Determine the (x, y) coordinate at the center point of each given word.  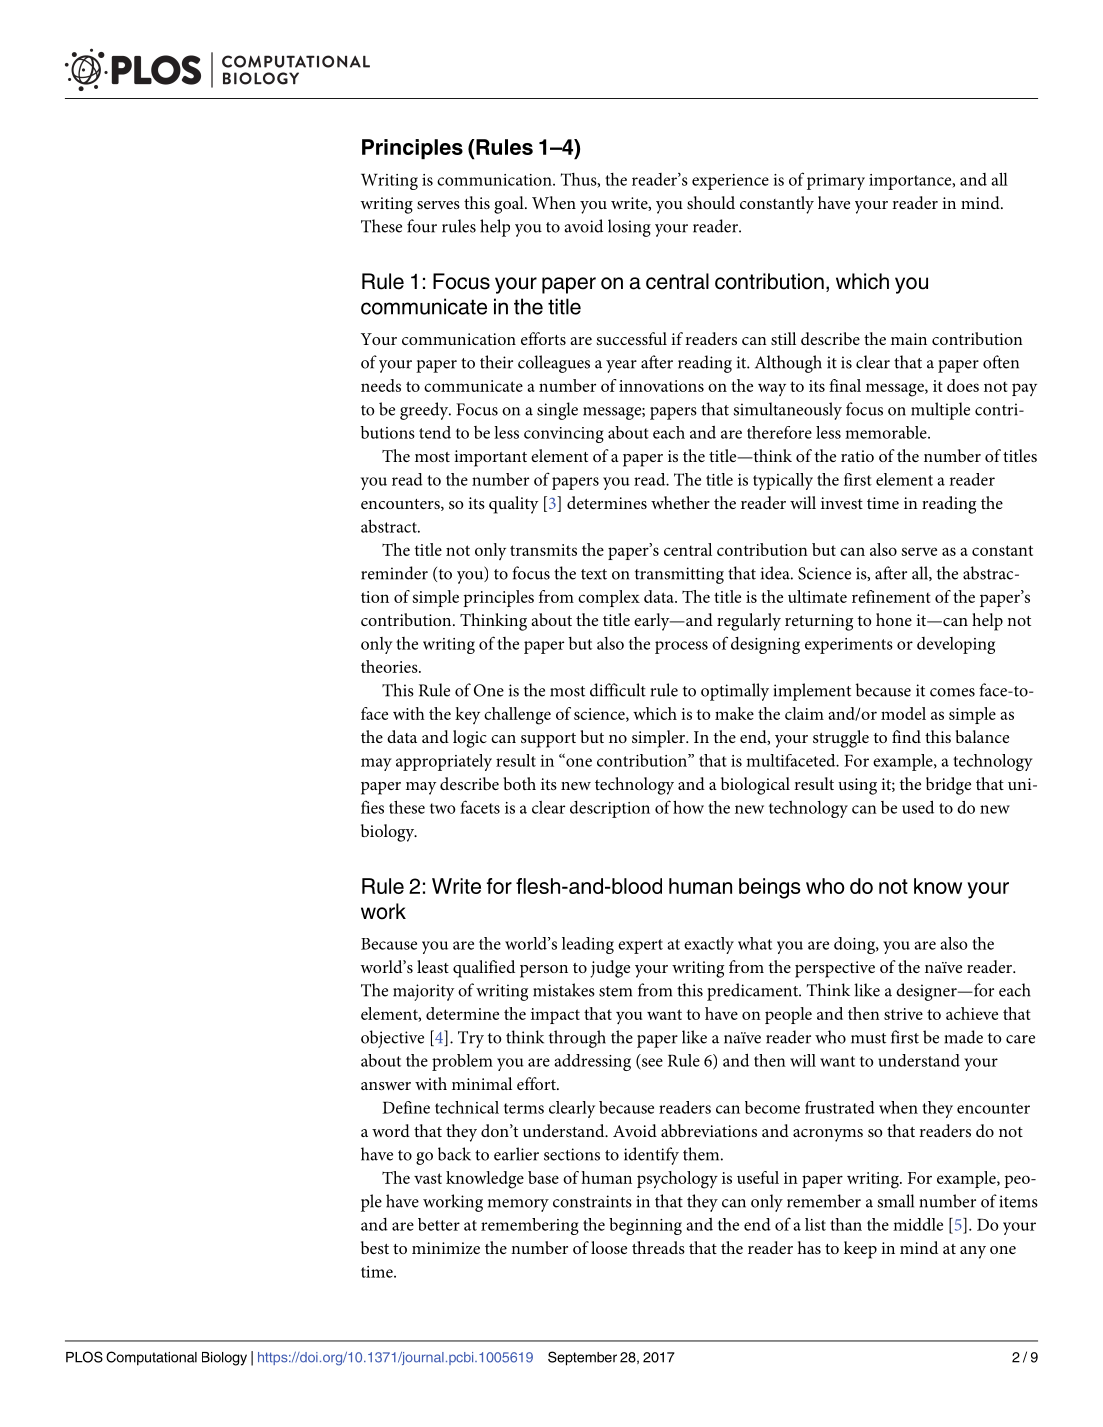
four (422, 226)
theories (390, 666)
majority (423, 992)
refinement (891, 596)
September (582, 1358)
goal (510, 205)
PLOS (84, 1357)
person (544, 971)
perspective (835, 969)
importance (911, 182)
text (594, 574)
